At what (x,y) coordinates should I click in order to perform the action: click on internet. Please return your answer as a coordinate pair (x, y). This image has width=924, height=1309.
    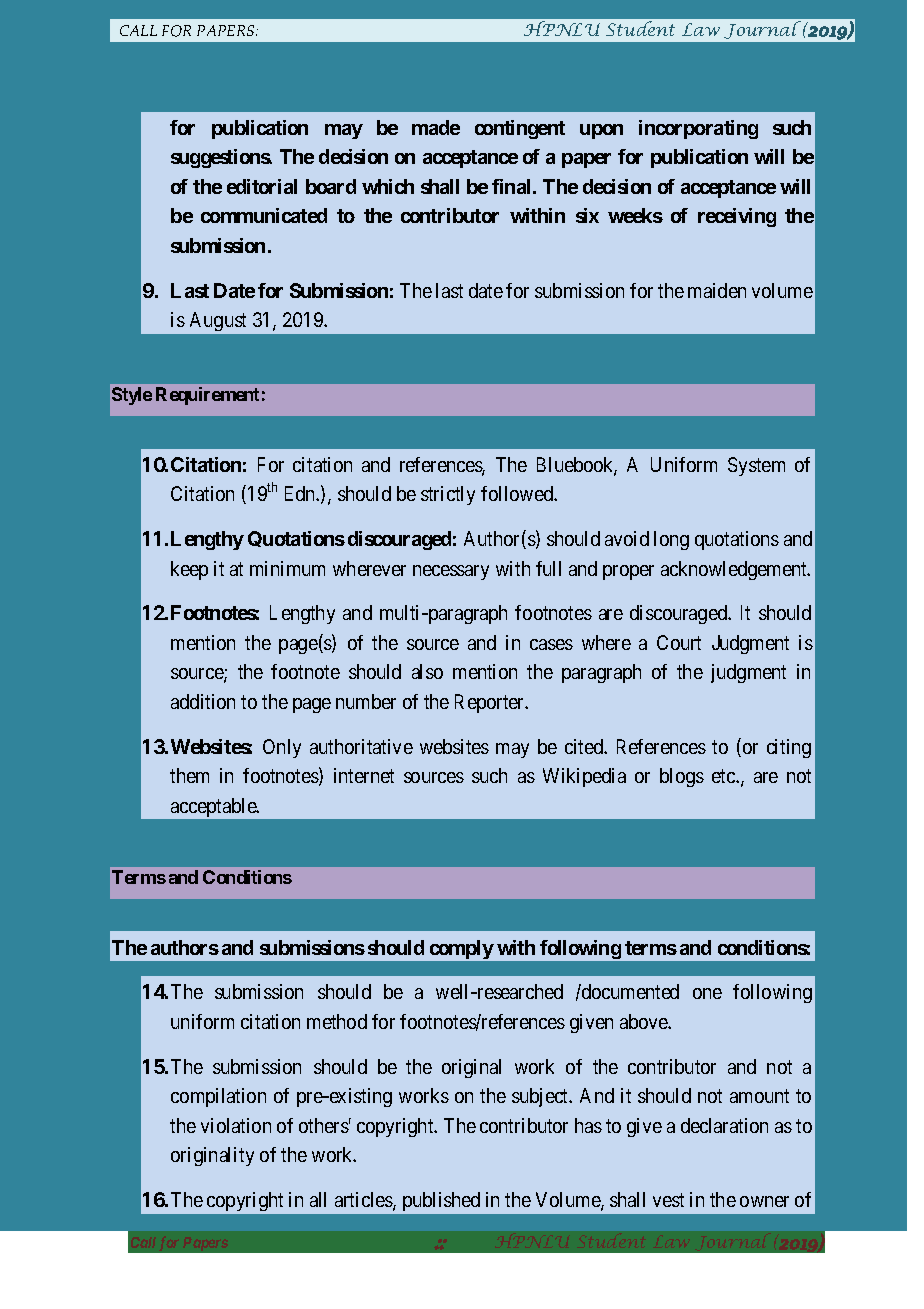
    Looking at the image, I should click on (364, 775).
